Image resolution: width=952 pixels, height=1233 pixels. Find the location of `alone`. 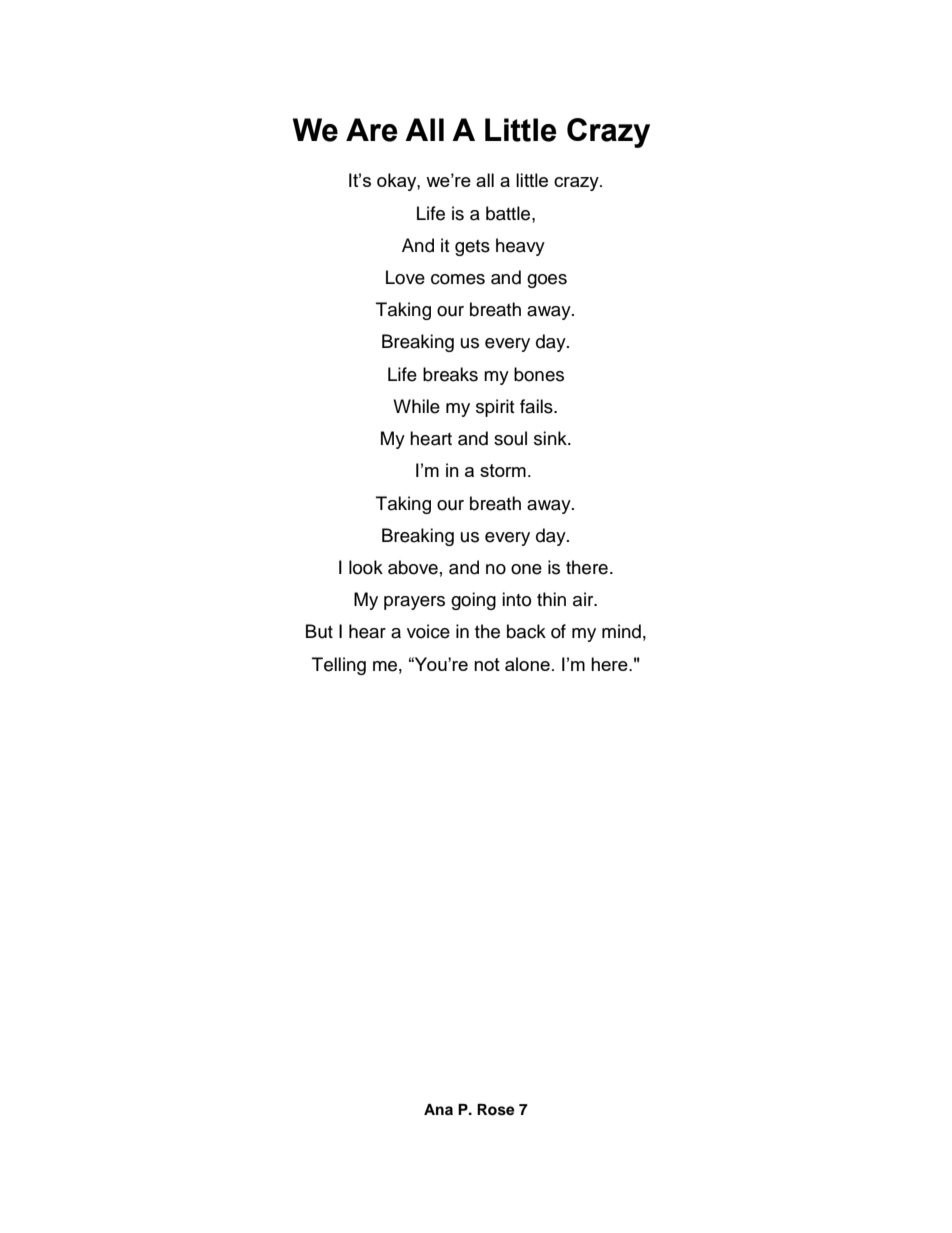

alone is located at coordinates (527, 664).
